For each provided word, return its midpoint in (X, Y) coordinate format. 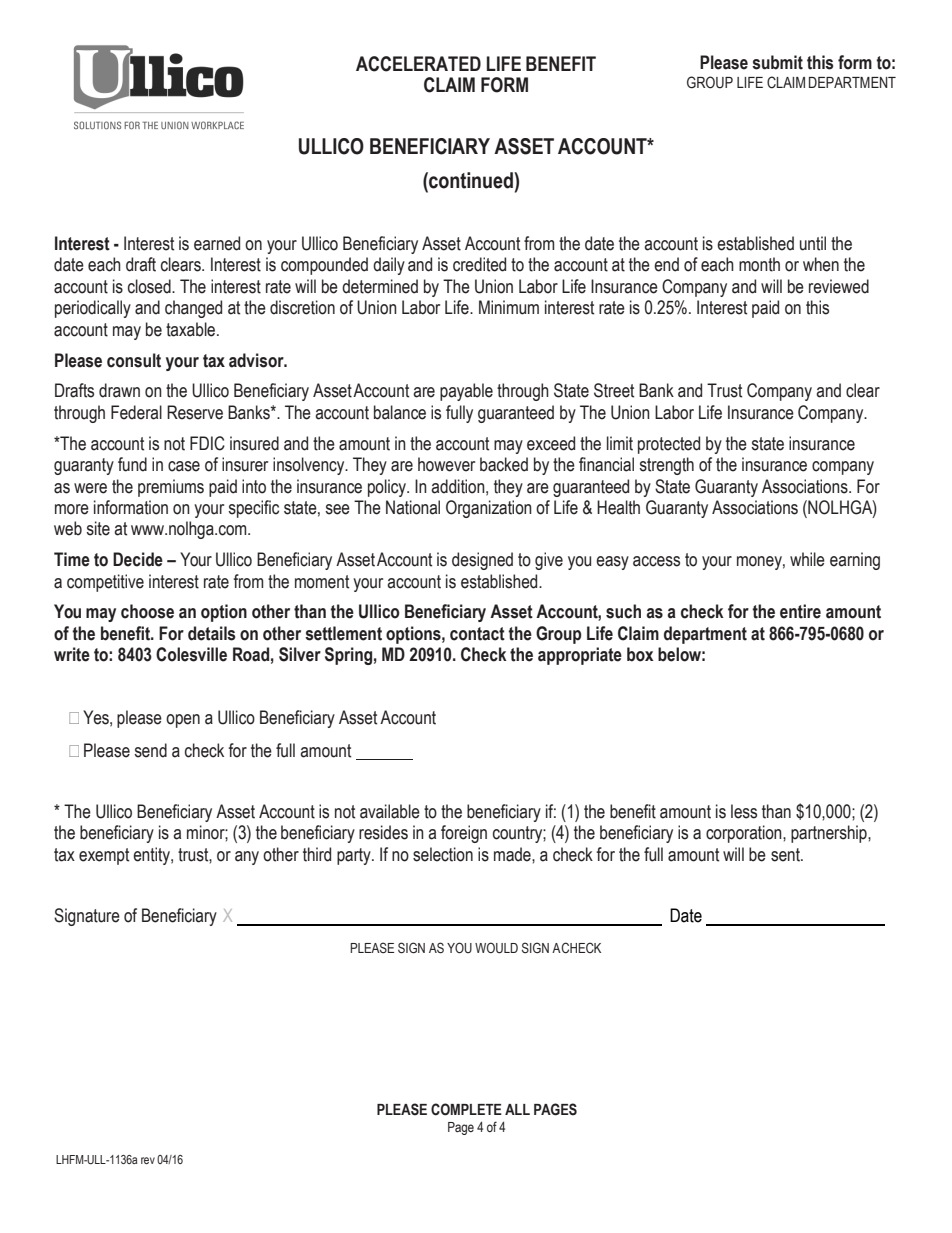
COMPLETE (466, 1109)
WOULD (496, 948)
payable (466, 392)
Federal (136, 412)
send (150, 750)
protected (669, 445)
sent (786, 855)
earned (217, 243)
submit (777, 62)
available (390, 811)
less (744, 811)
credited (479, 264)
